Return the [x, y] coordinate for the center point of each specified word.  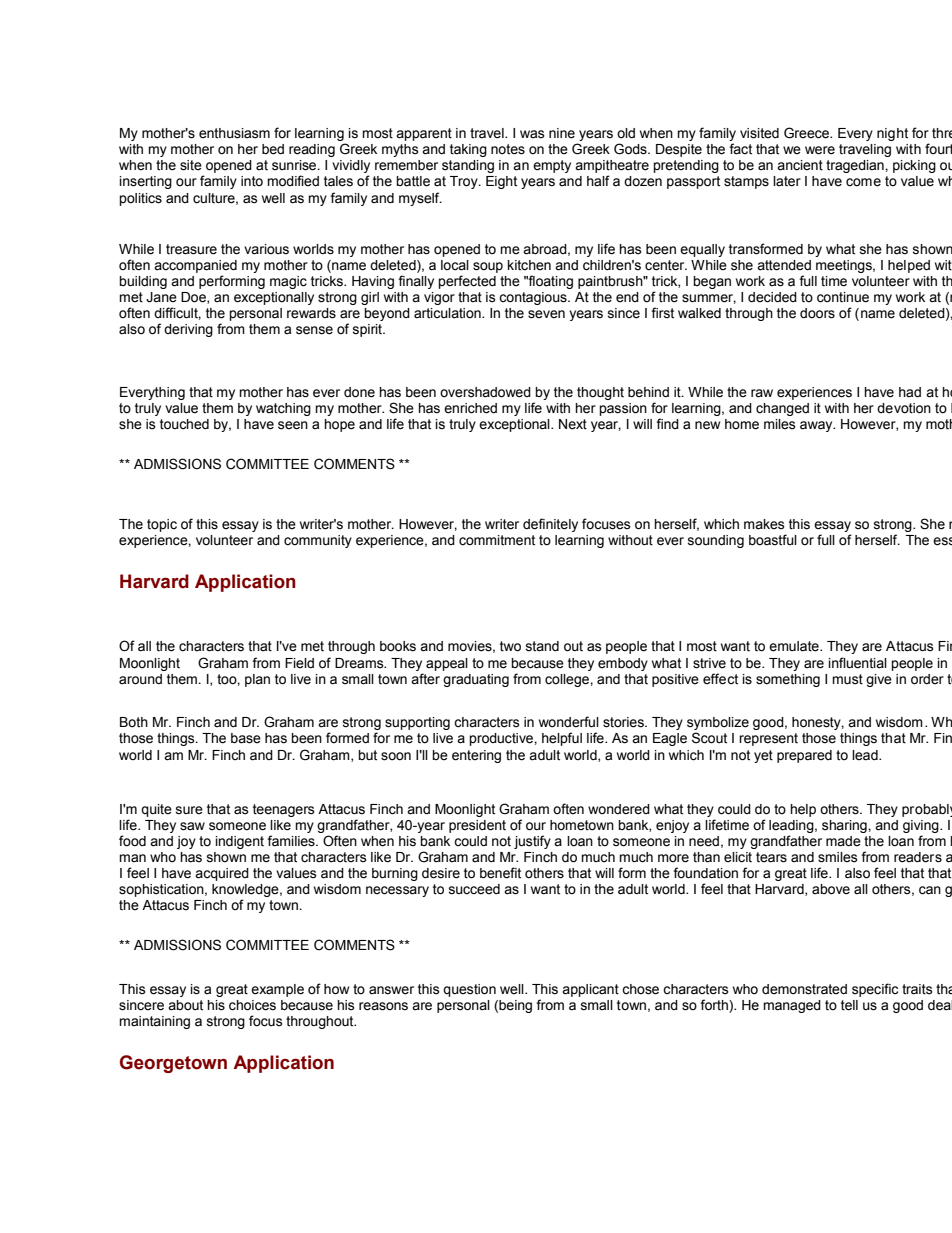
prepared [804, 756]
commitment [497, 540]
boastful [773, 540]
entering [476, 756]
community [318, 541]
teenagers [284, 810]
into [252, 181]
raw [762, 393]
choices [252, 1005]
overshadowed [485, 392]
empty [552, 166]
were [820, 150]
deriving [188, 330]
